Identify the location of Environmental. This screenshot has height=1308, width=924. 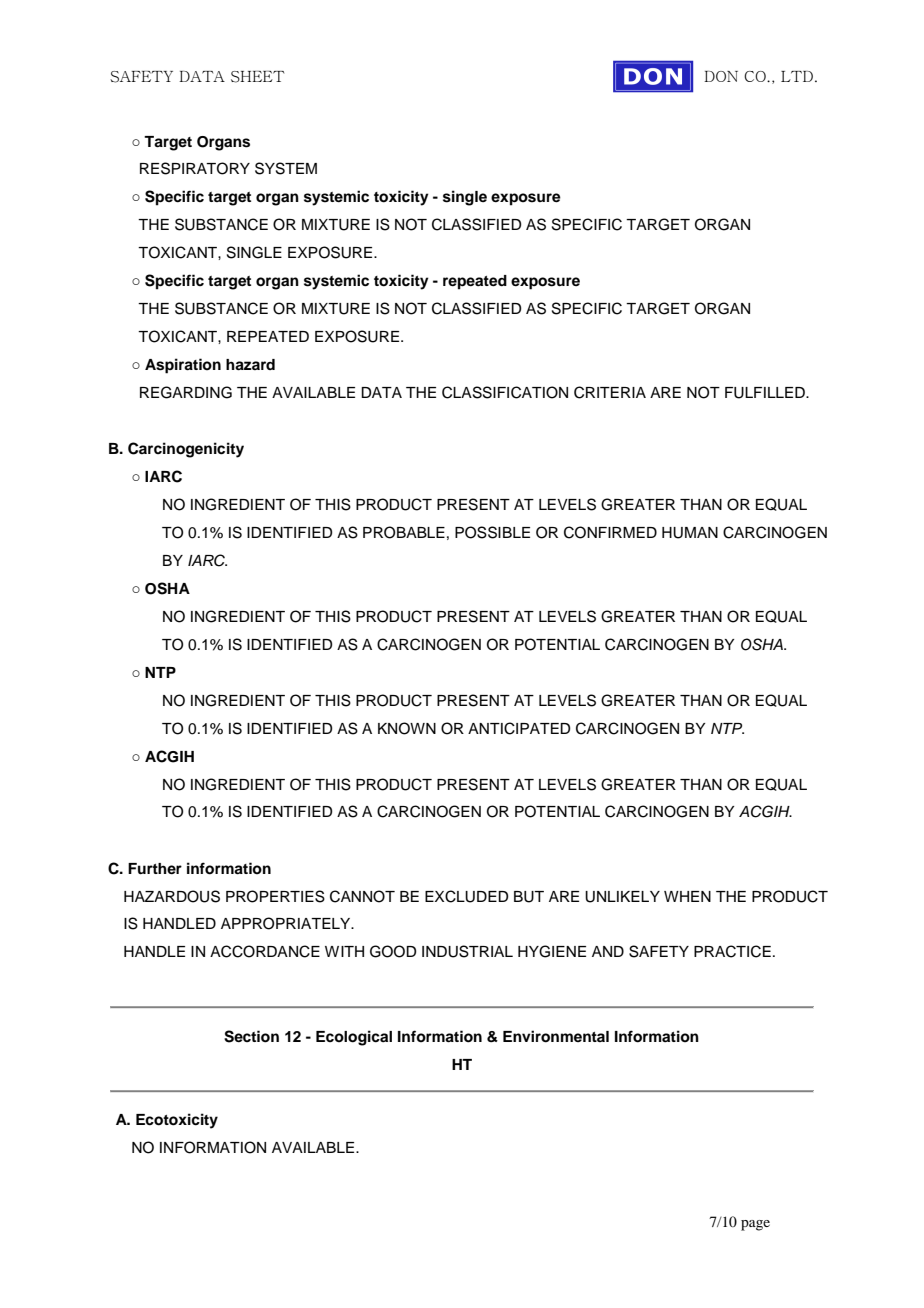
(556, 1036).
